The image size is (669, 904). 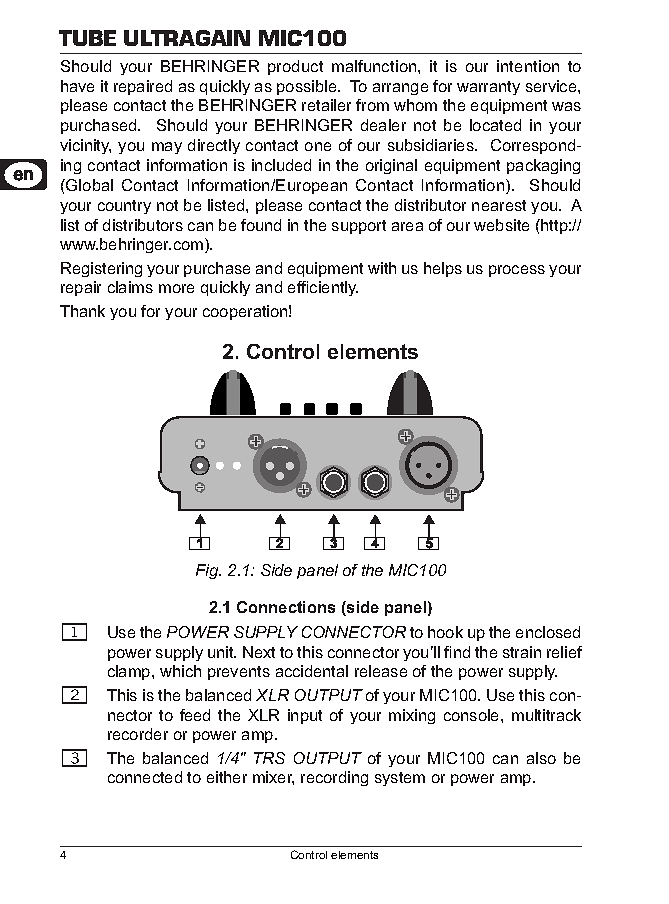 What do you see at coordinates (87, 38) in the page?
I see `TUBE` at bounding box center [87, 38].
